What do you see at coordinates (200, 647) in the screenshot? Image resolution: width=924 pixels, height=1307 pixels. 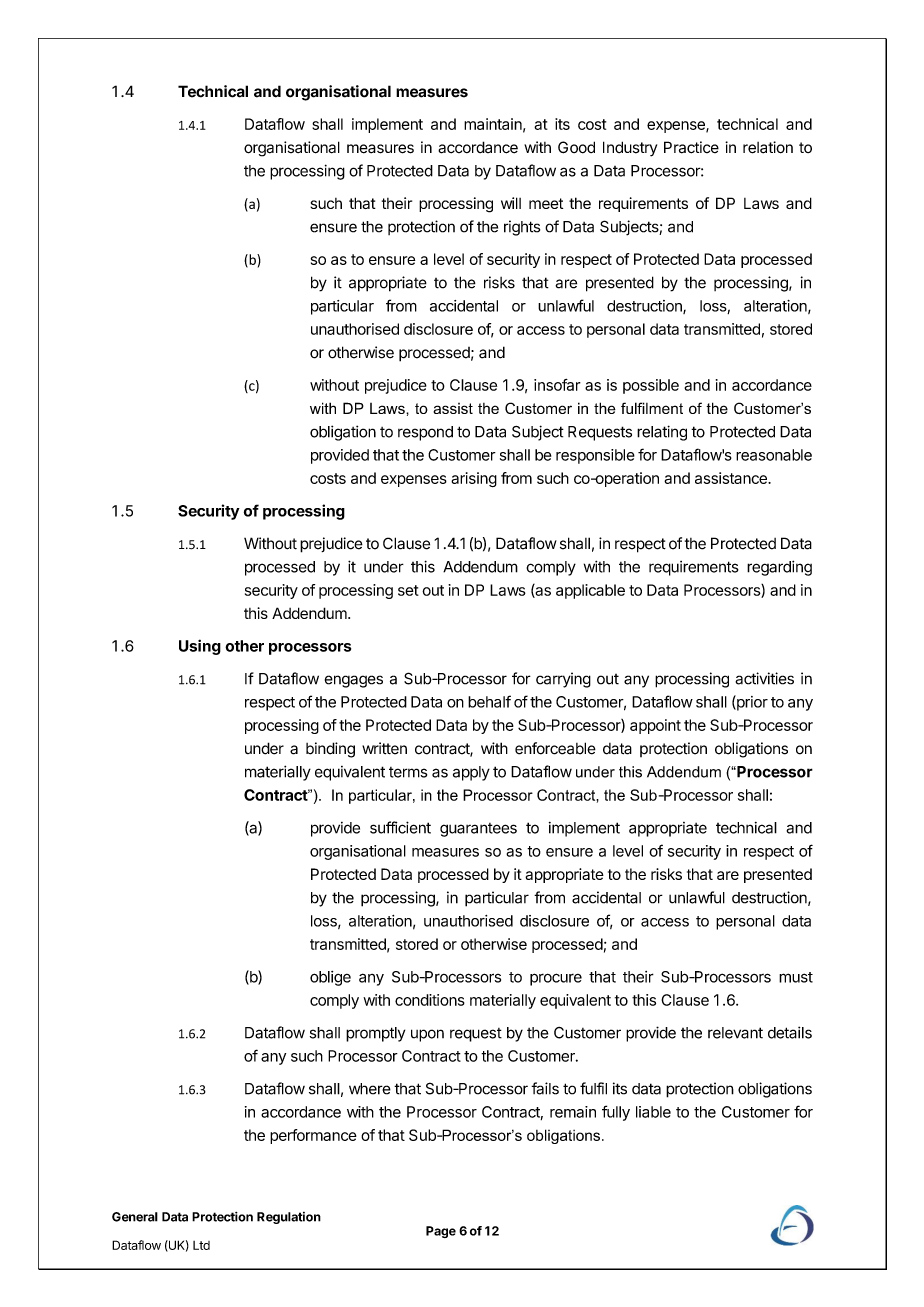 I see `Using` at bounding box center [200, 647].
